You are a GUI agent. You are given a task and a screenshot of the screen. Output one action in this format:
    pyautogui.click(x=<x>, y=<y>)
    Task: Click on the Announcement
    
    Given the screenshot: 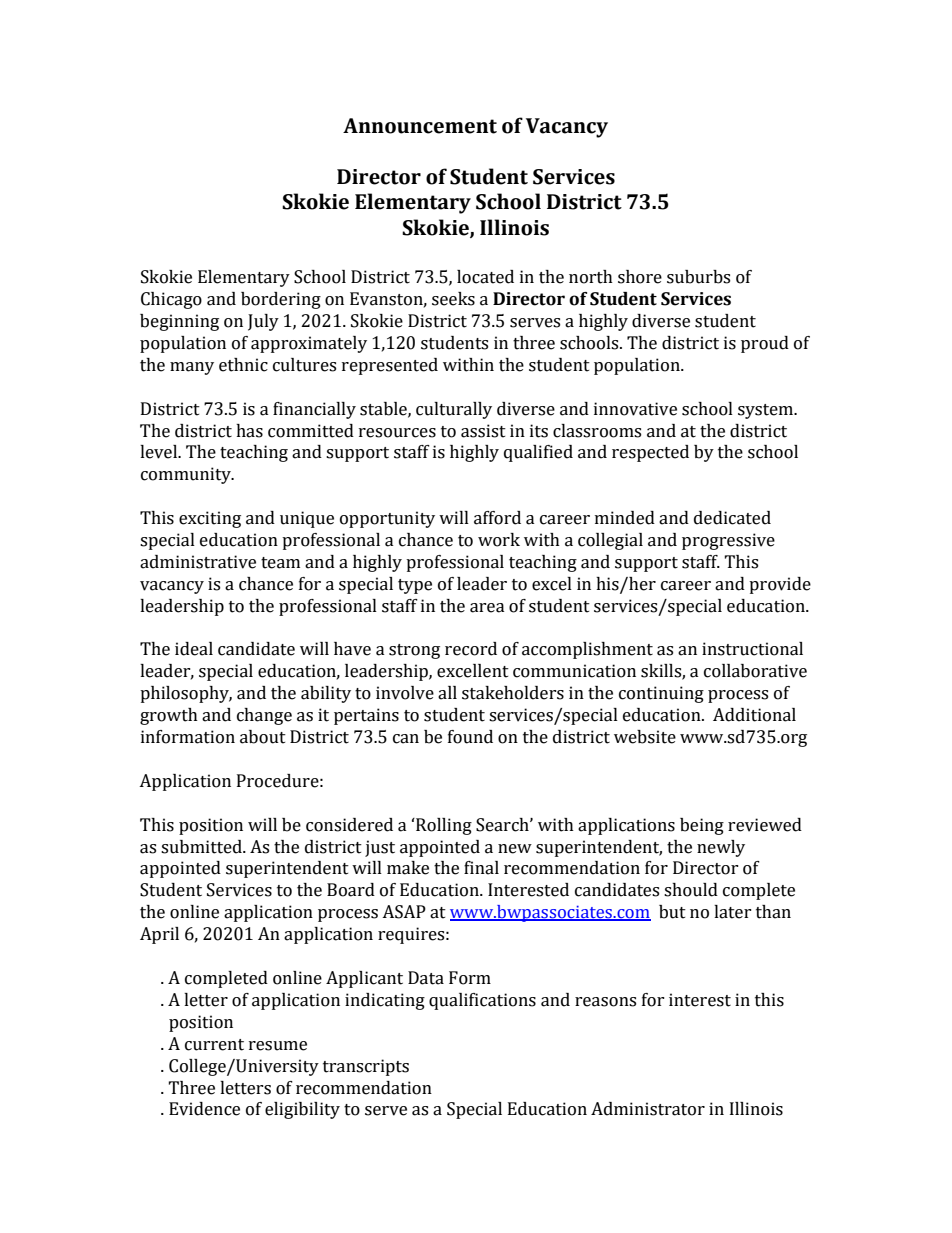 What is the action you would take?
    pyautogui.click(x=420, y=126)
